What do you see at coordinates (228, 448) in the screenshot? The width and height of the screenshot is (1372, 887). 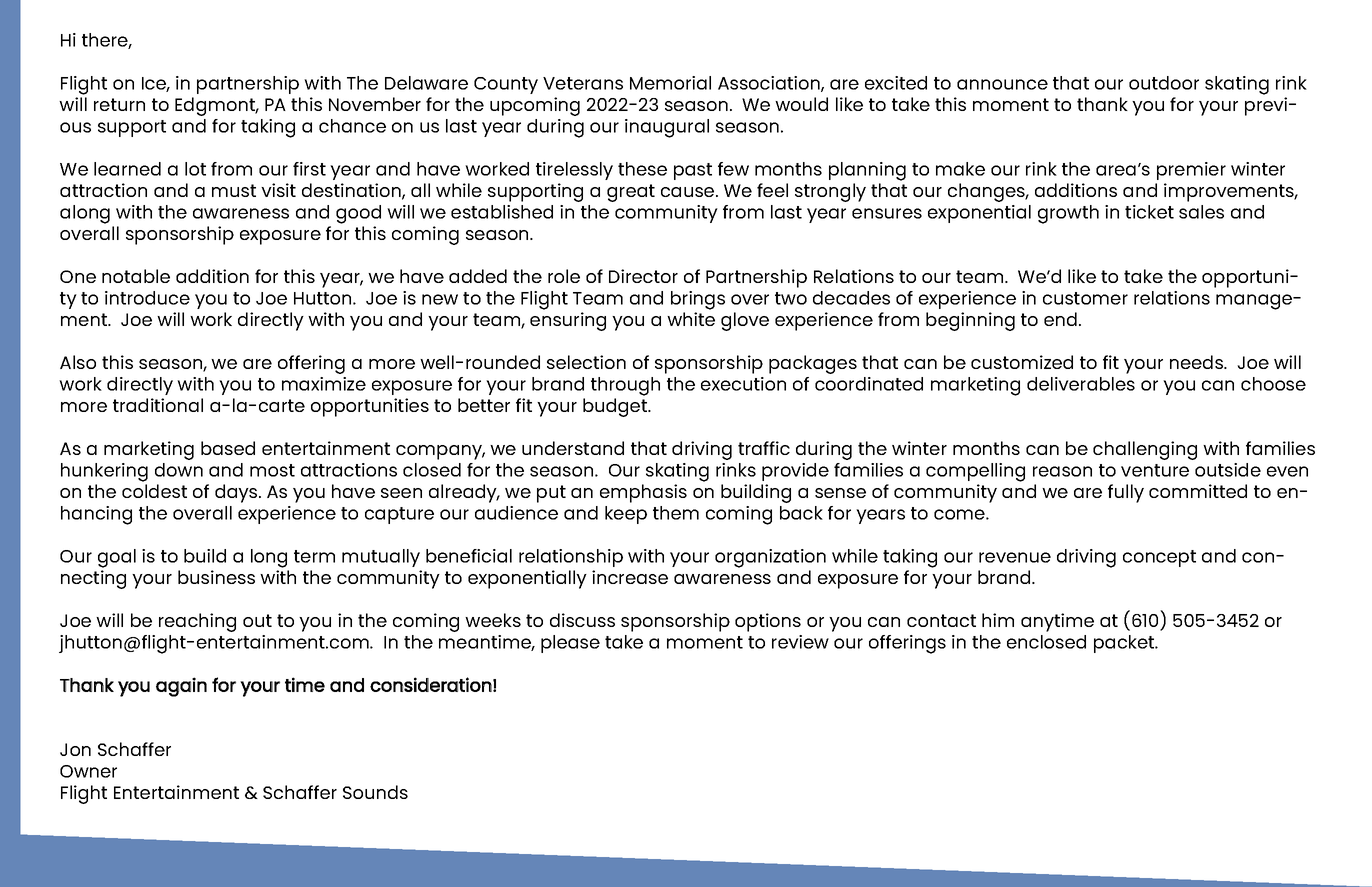 I see `based` at bounding box center [228, 448].
